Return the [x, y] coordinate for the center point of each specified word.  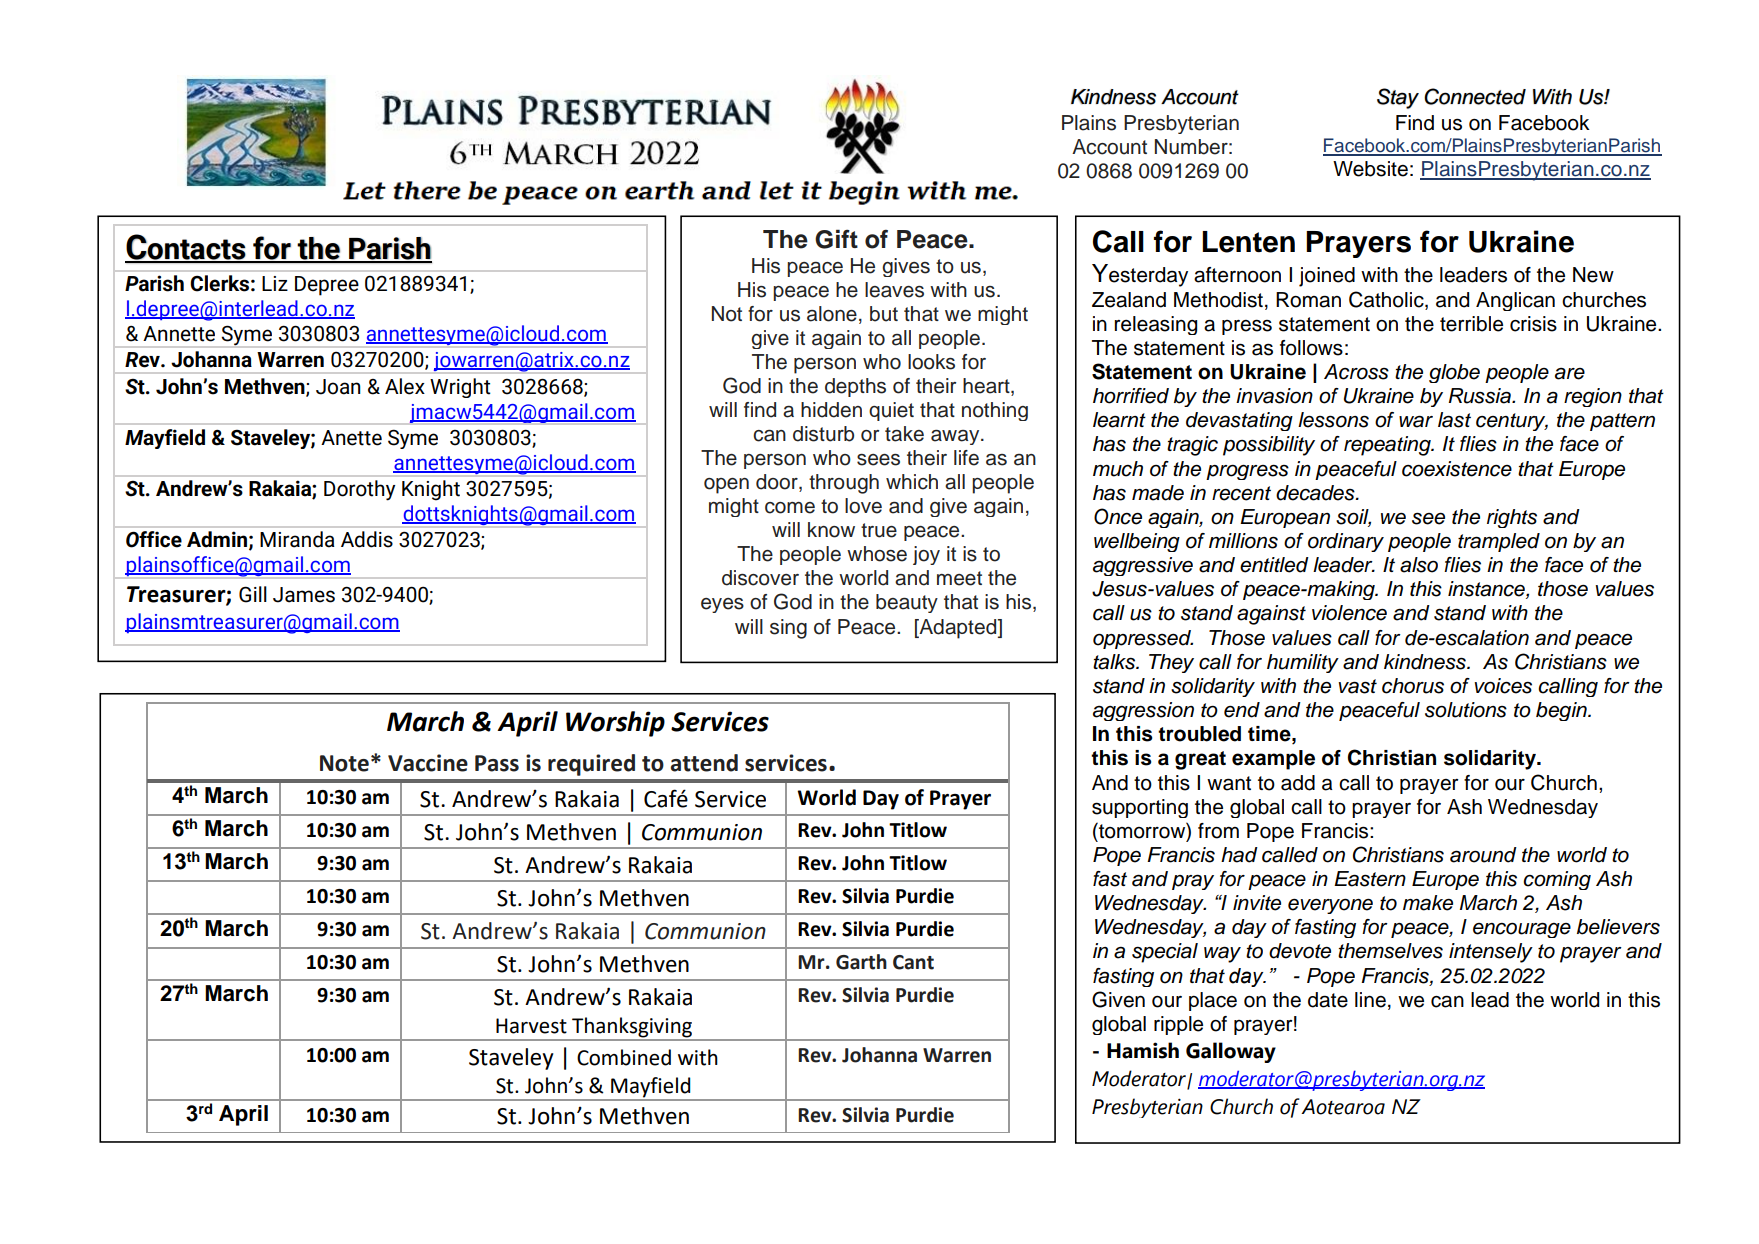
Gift [836, 239]
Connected [1475, 96]
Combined [624, 1057]
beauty [907, 603]
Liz [275, 283]
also [1419, 565]
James [304, 595]
